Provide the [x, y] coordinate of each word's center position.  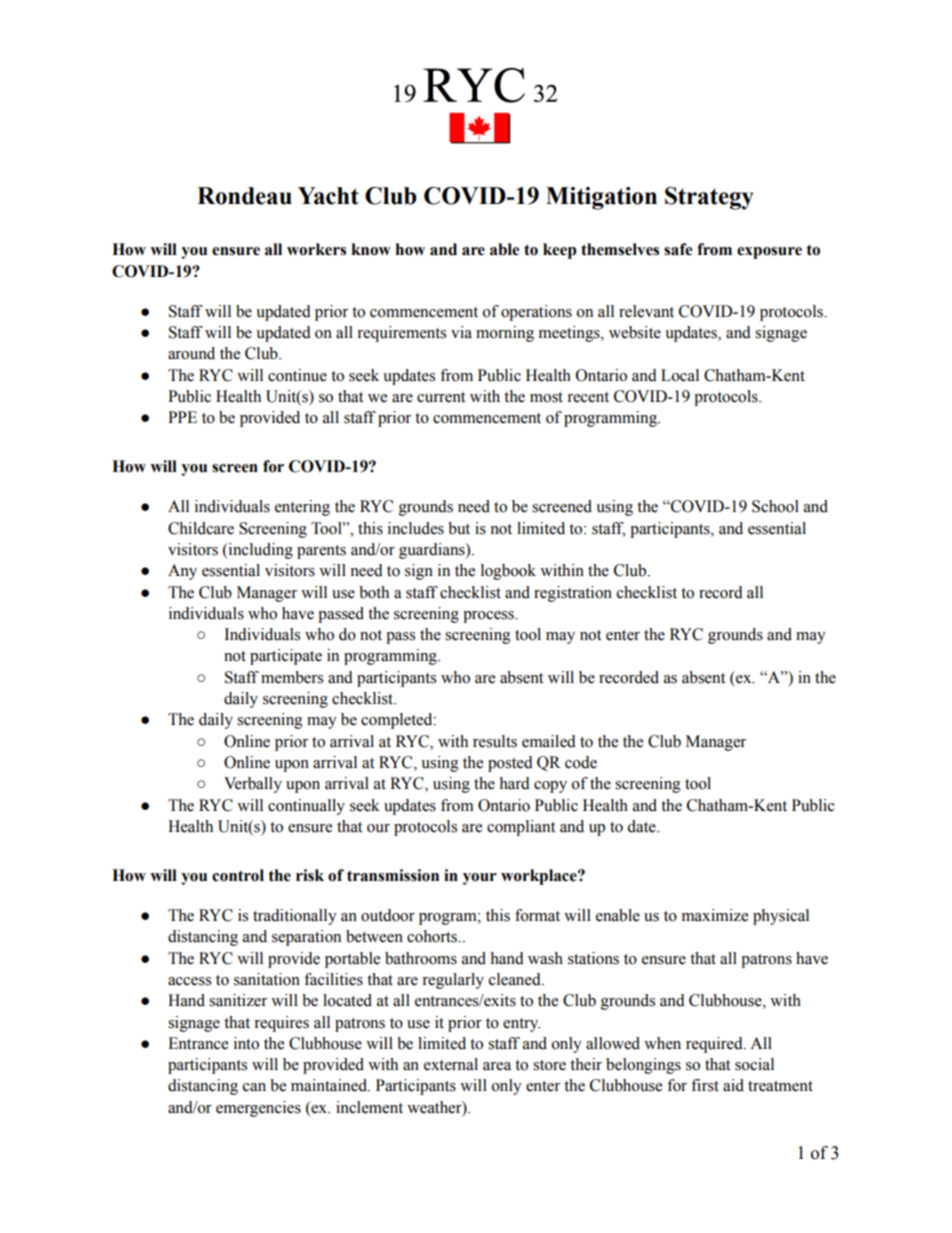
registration [573, 594]
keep [560, 251]
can [254, 1087]
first [705, 1085]
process [490, 617]
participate [286, 657]
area [497, 1066]
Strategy [709, 198]
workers [316, 249]
